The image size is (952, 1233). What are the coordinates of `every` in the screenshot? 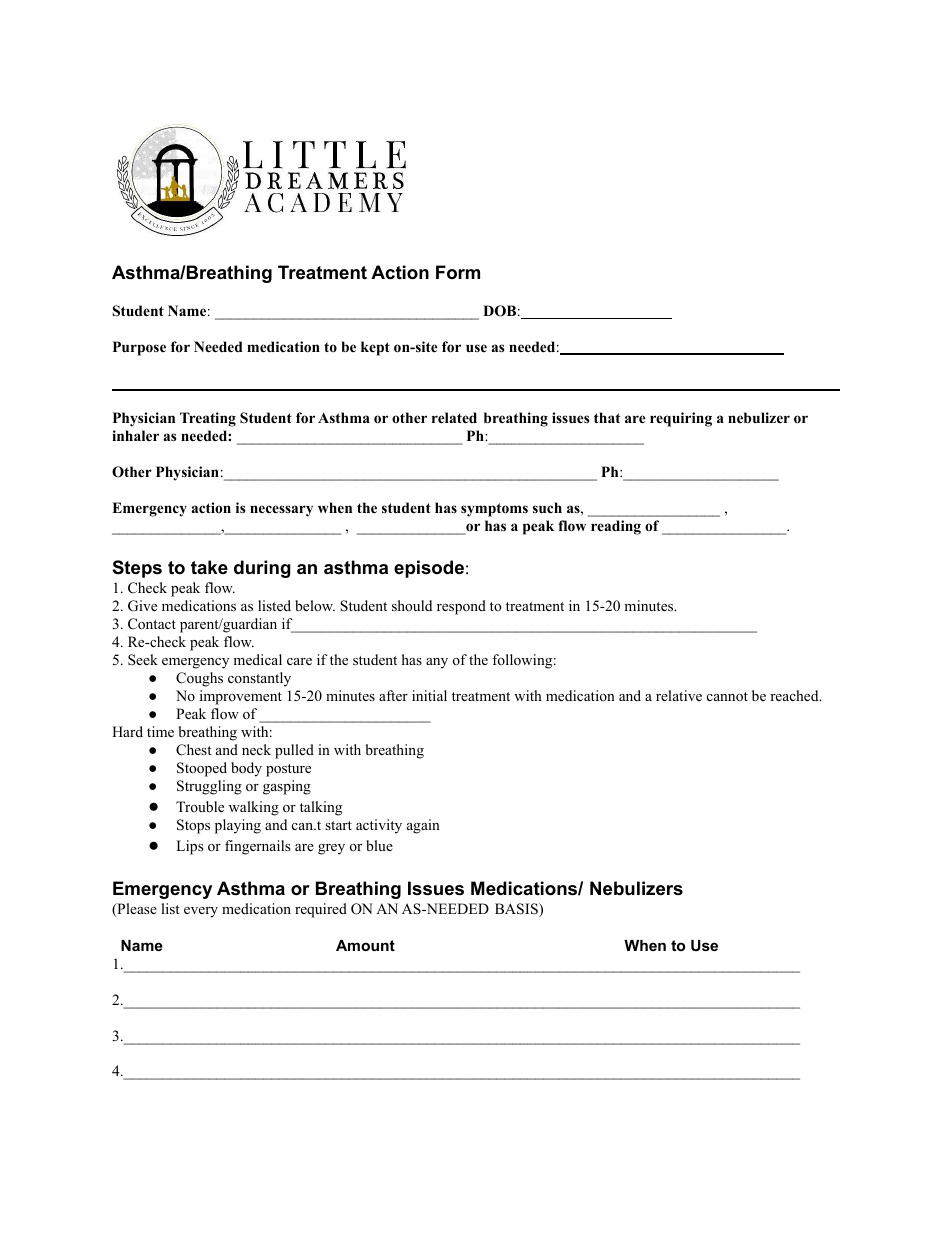 It's located at (201, 912).
